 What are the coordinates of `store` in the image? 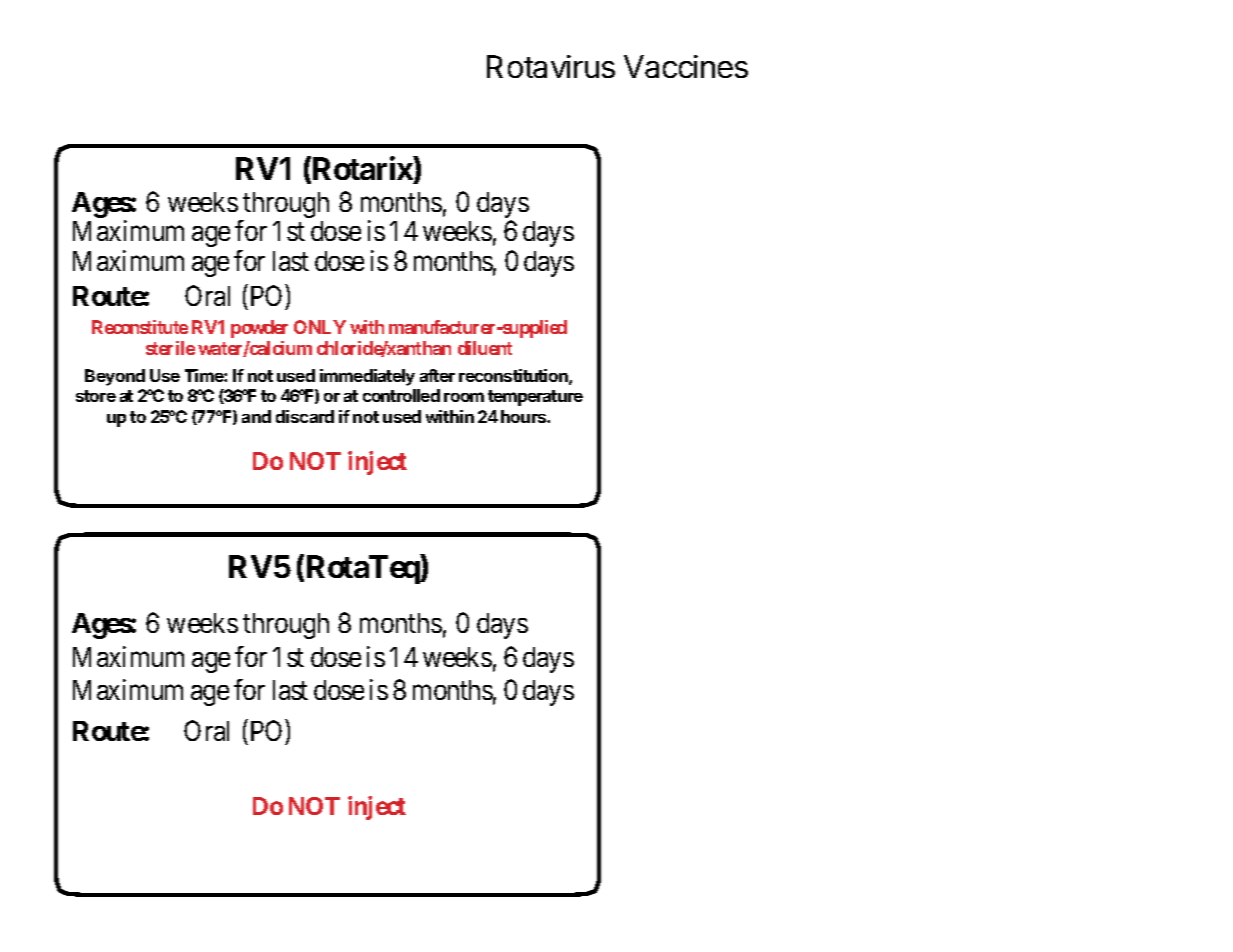 It's located at (96, 396).
